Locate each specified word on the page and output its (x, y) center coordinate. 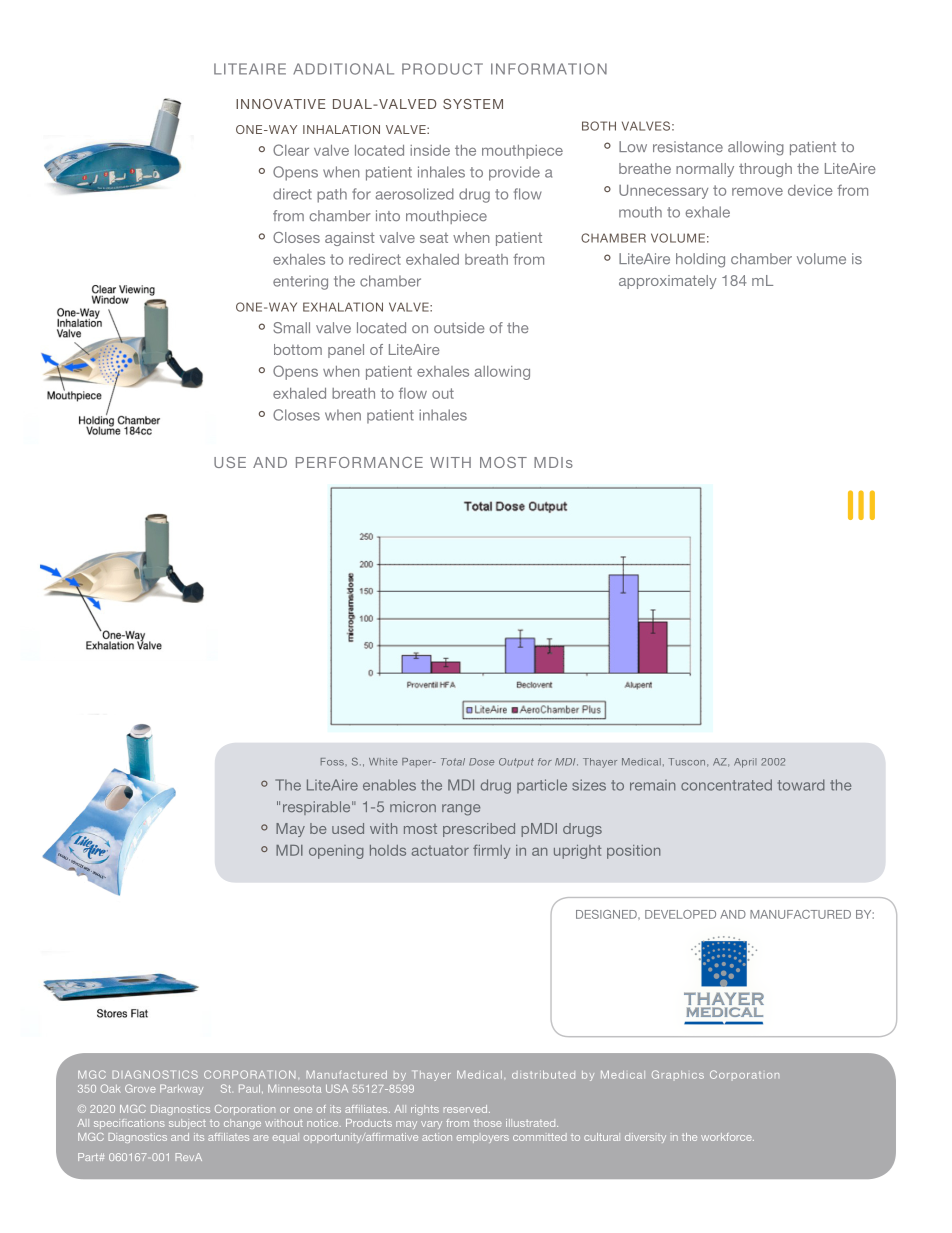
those (488, 1123)
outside (459, 328)
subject (187, 1124)
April (745, 763)
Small (291, 328)
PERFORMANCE (359, 462)
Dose (481, 762)
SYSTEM (473, 104)
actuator (440, 850)
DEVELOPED (680, 914)
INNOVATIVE (280, 104)
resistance (688, 147)
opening (336, 852)
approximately (668, 282)
